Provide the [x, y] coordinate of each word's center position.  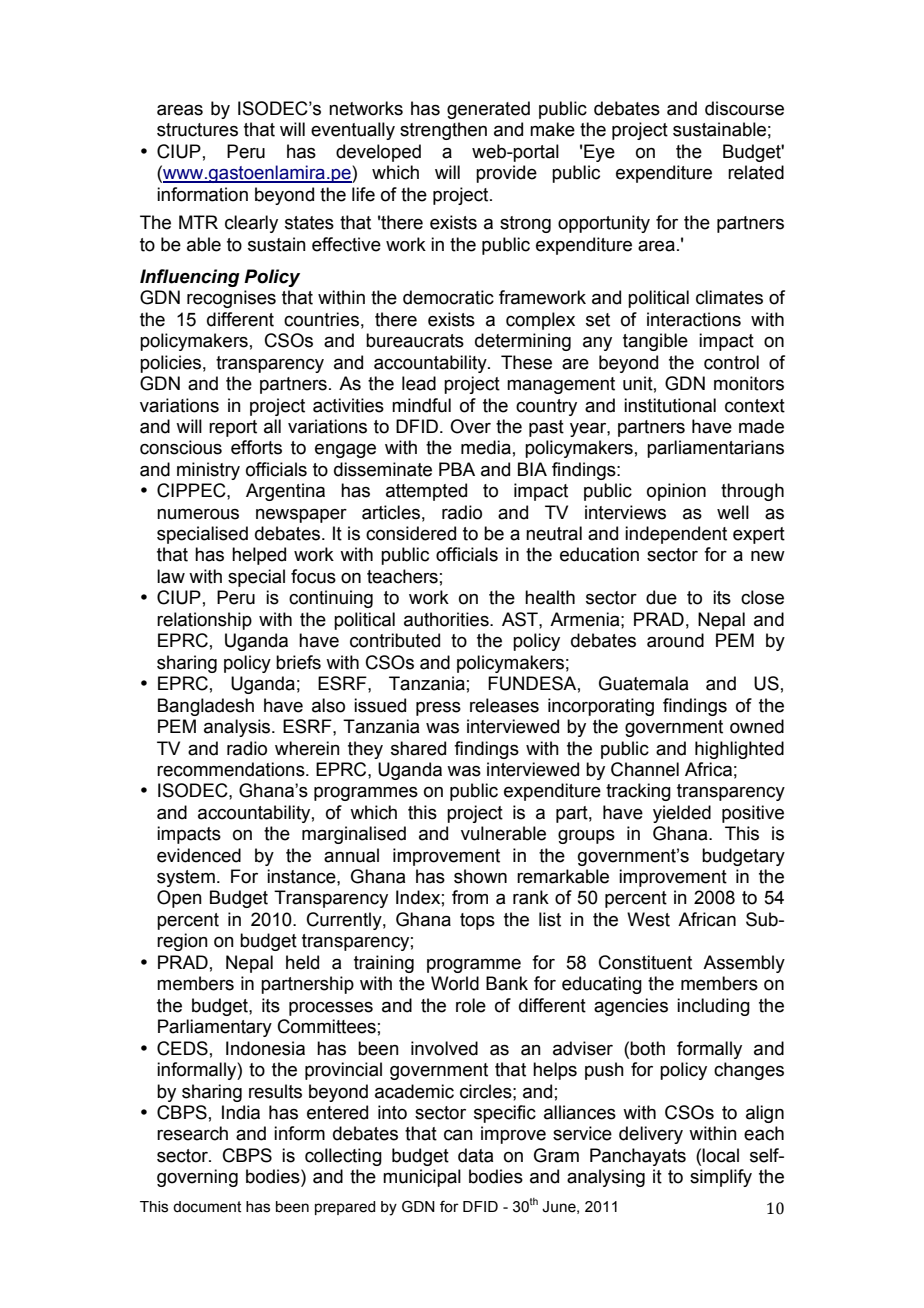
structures [197, 130]
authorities [447, 619]
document [207, 1207]
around [675, 640]
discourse [744, 108]
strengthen [443, 131]
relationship [204, 621]
